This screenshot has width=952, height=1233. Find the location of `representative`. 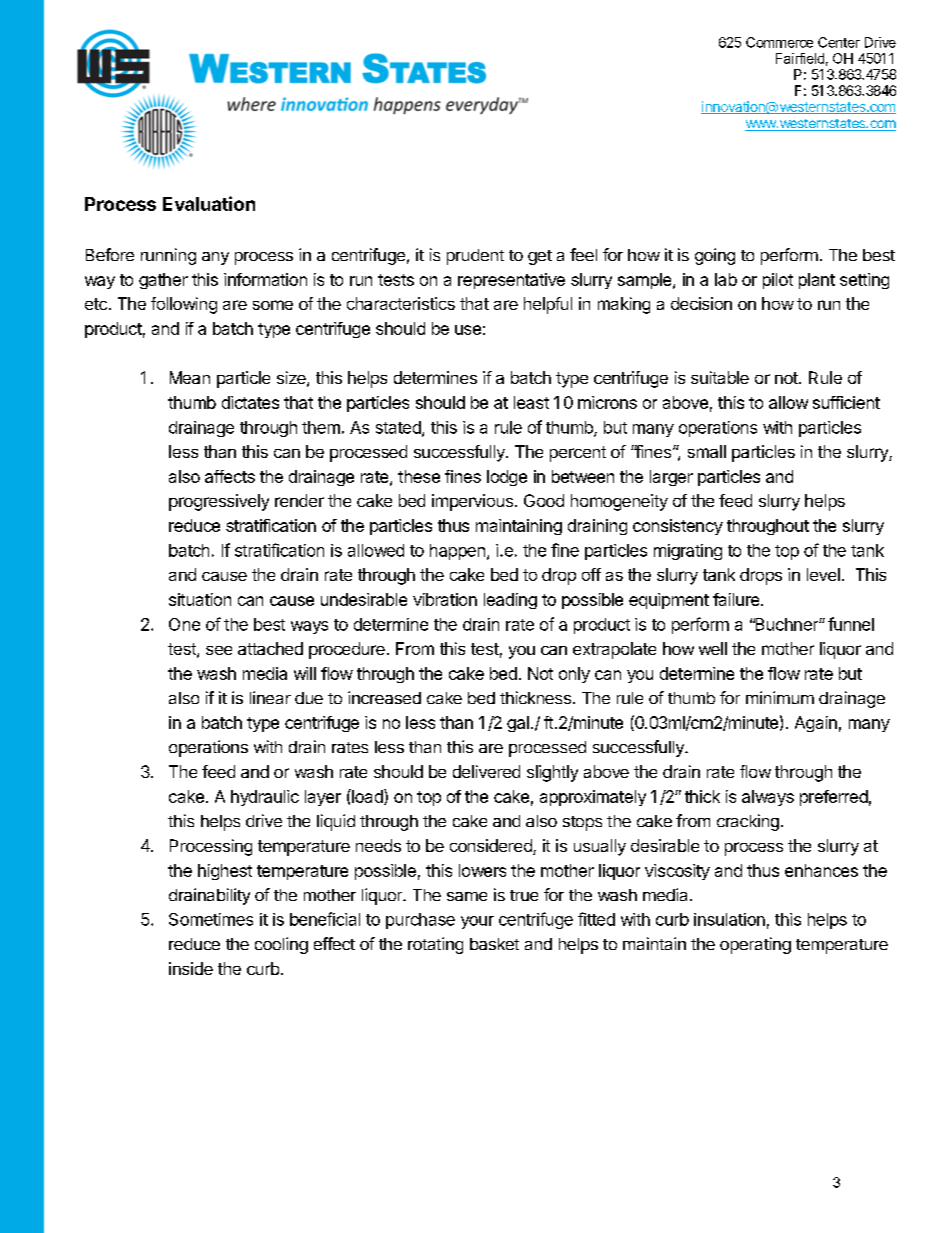

representative is located at coordinates (511, 281).
